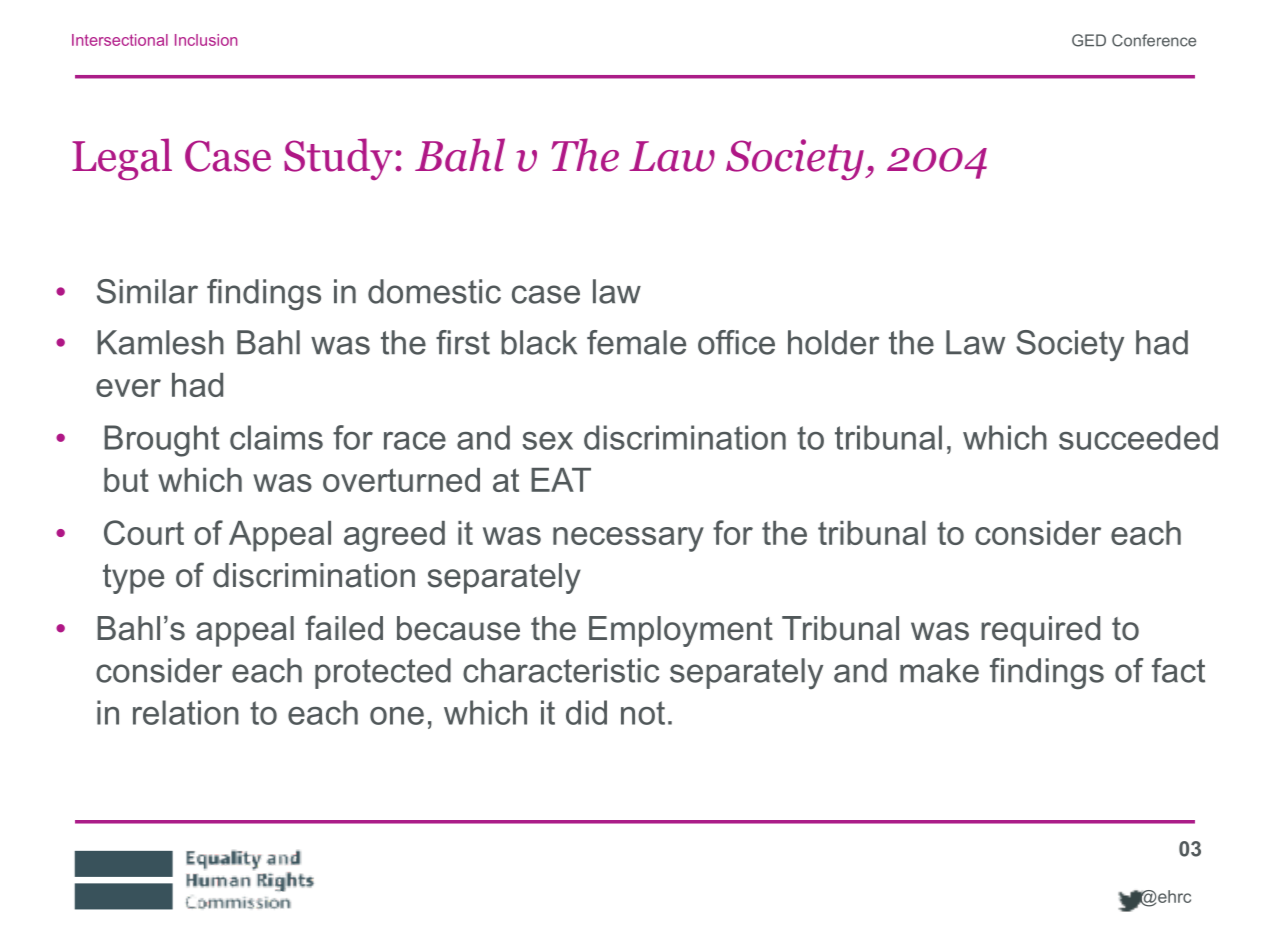 This screenshot has width=1270, height=952. Describe the element at coordinates (1138, 437) in the screenshot. I see `succeeded` at that location.
